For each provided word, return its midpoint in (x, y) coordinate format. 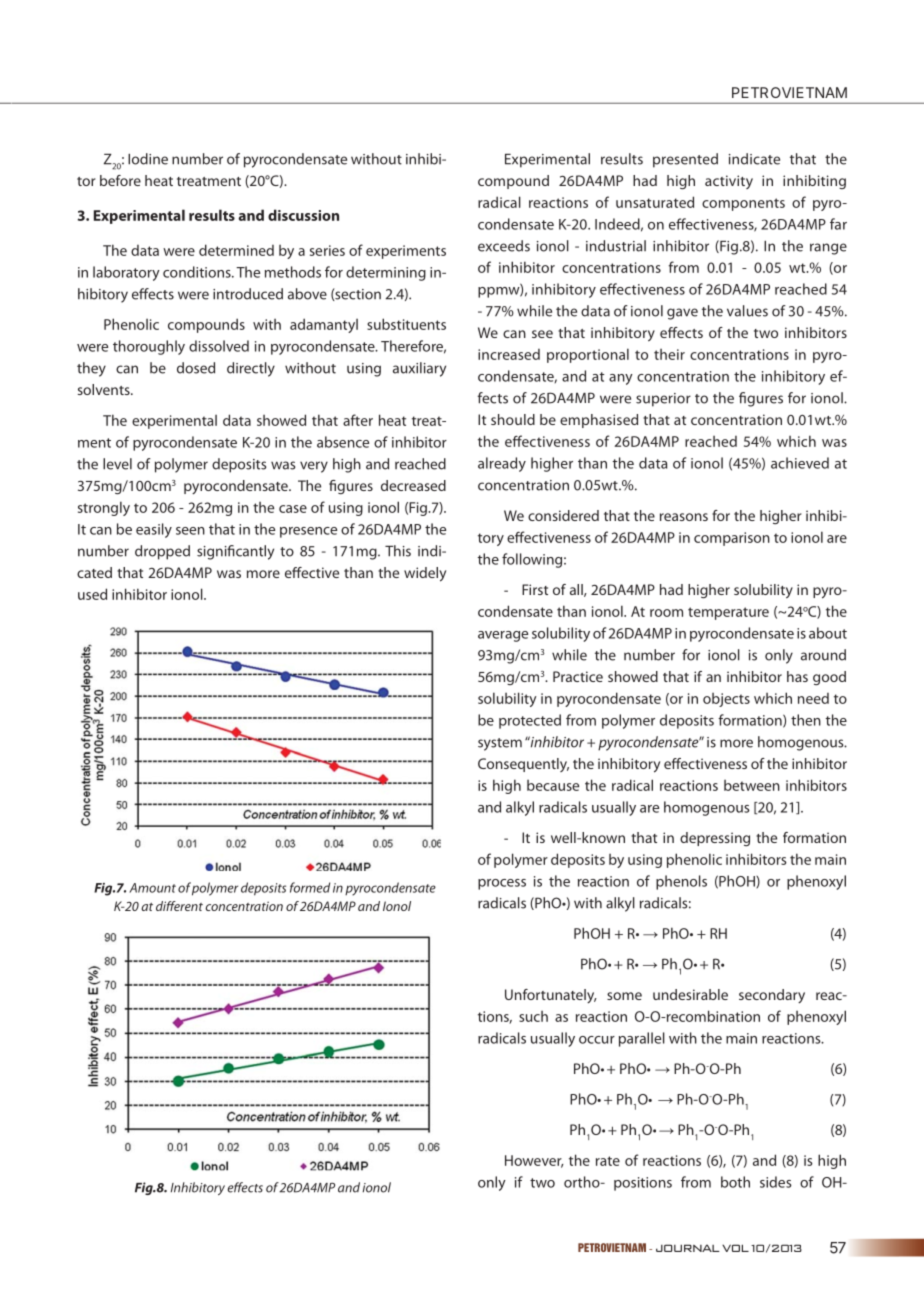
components (743, 204)
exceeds (504, 246)
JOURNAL (688, 1248)
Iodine (148, 159)
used (92, 594)
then (806, 720)
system (500, 744)
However (534, 1161)
